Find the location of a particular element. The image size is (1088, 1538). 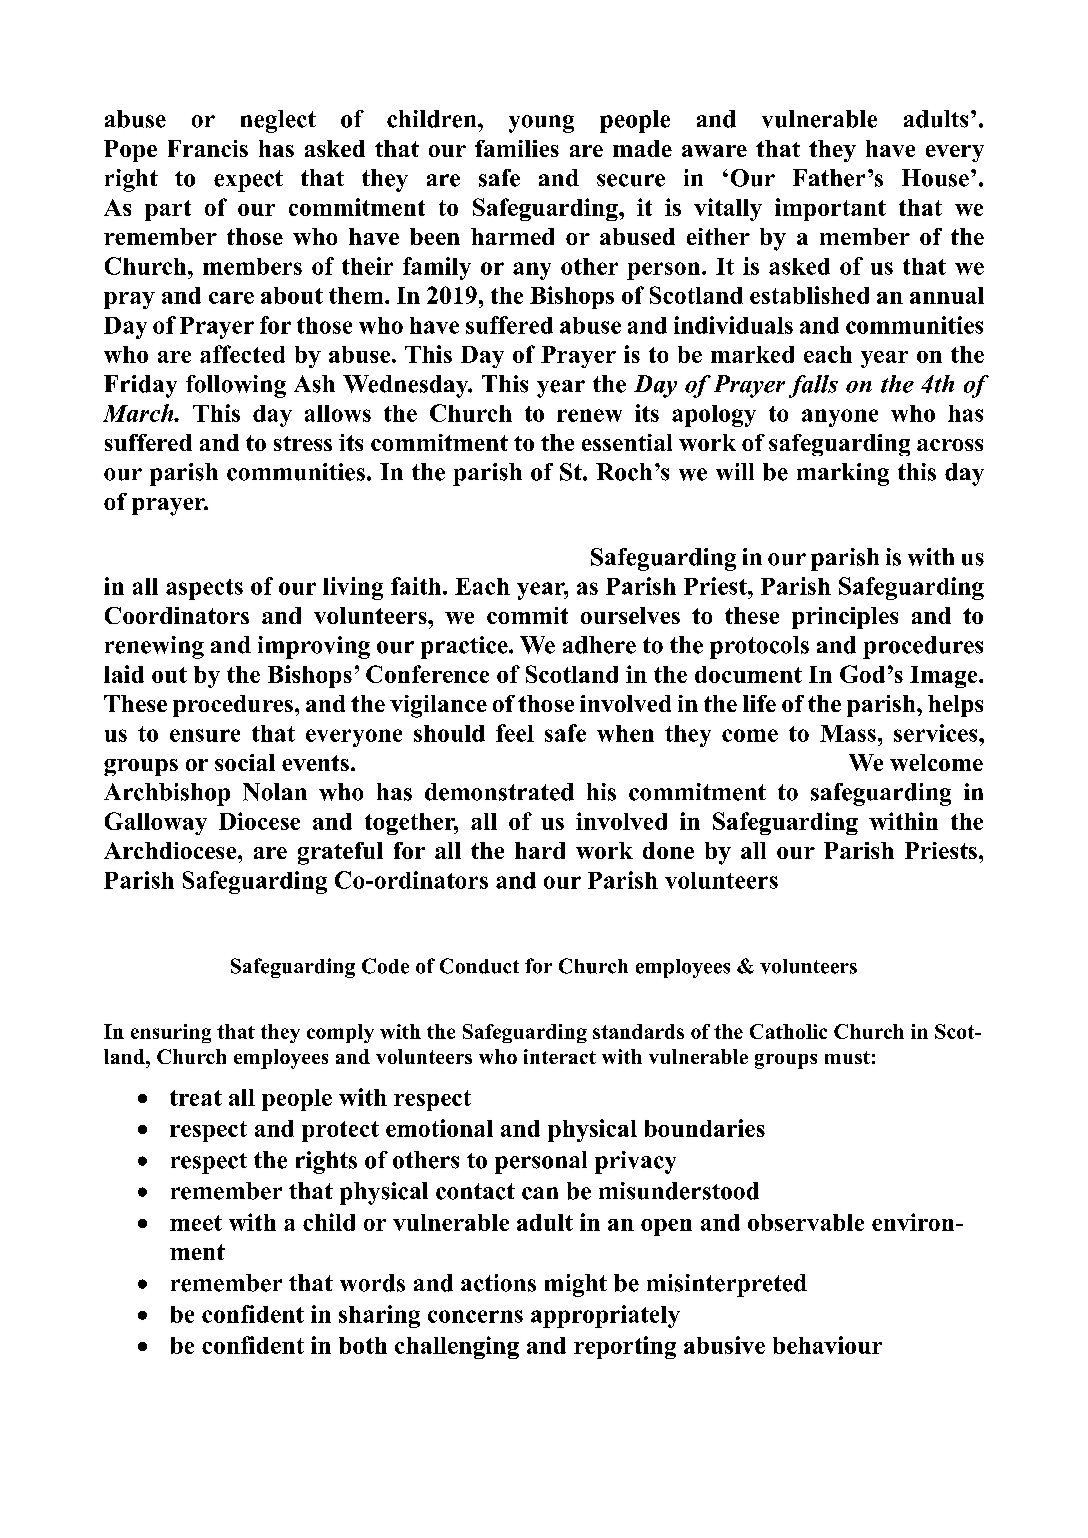

feel is located at coordinates (515, 733).
